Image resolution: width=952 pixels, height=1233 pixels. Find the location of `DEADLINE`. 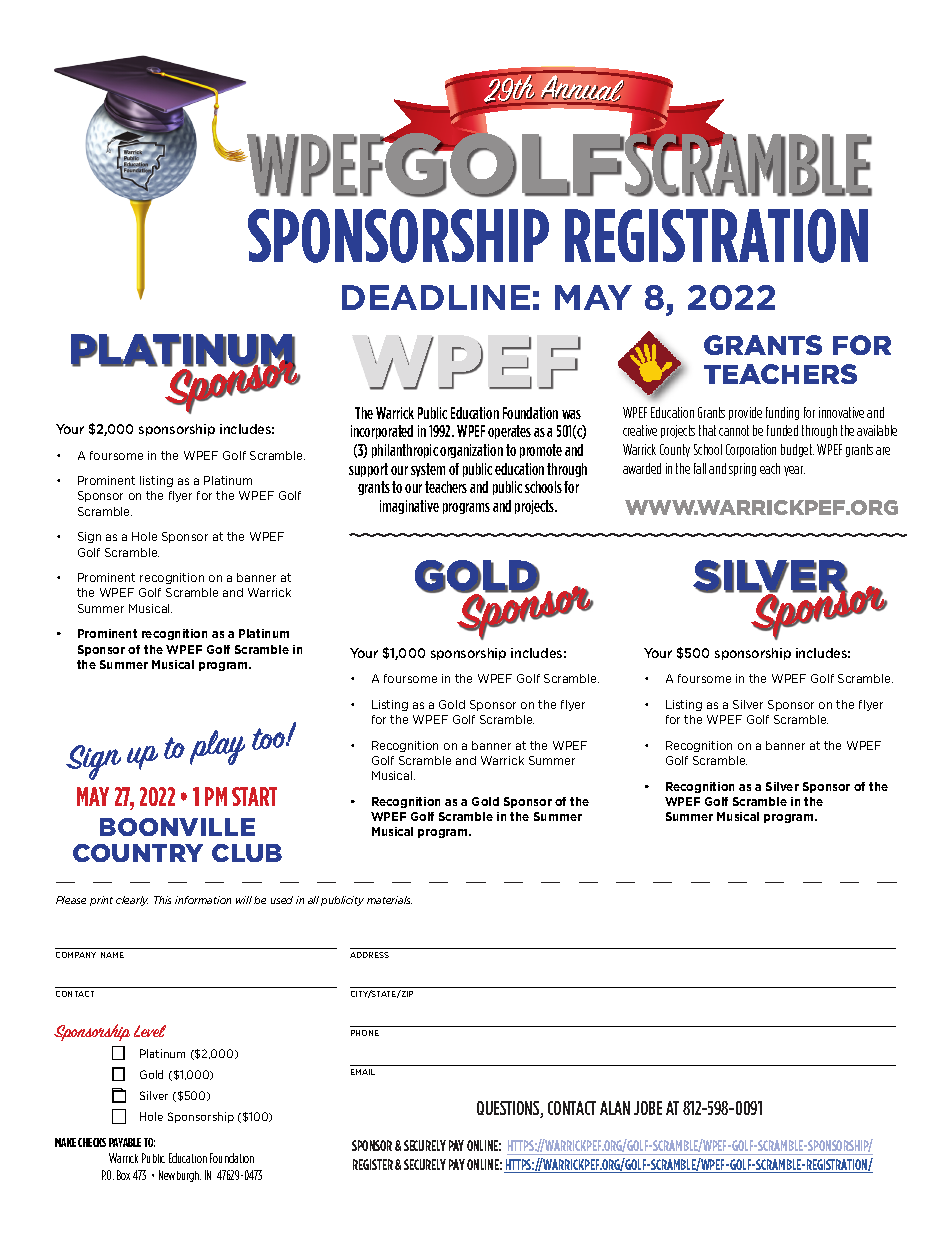

DEADLINE is located at coordinates (436, 297).
